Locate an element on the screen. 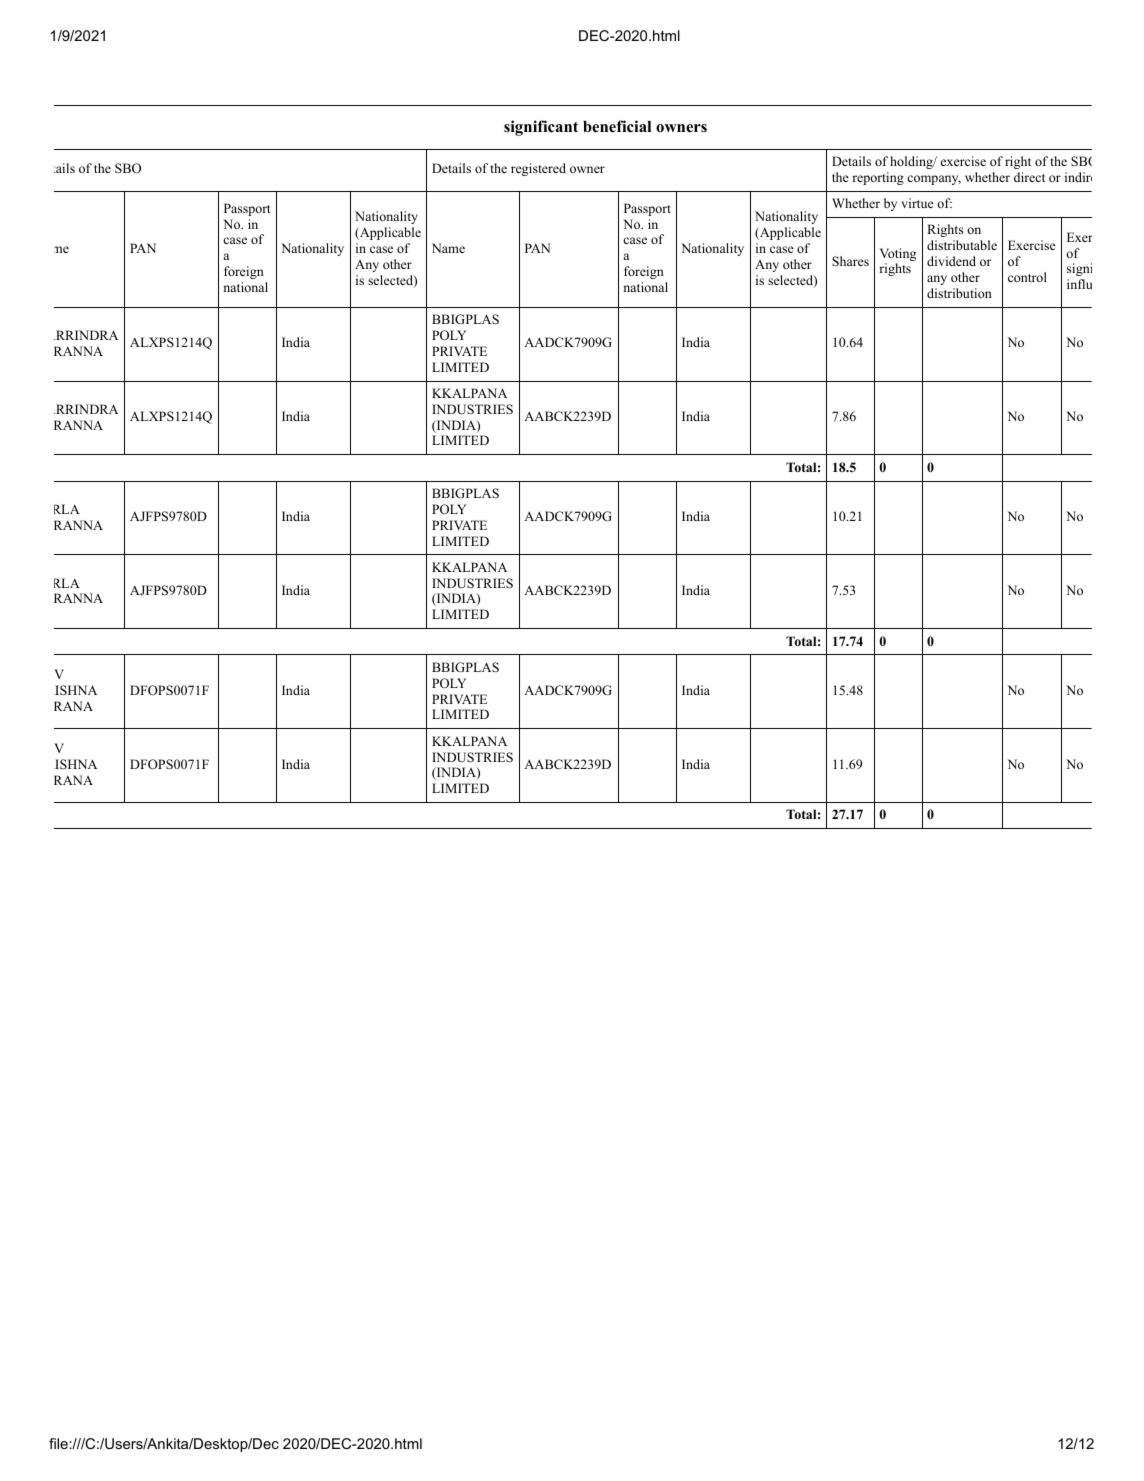  Name is located at coordinates (448, 248).
